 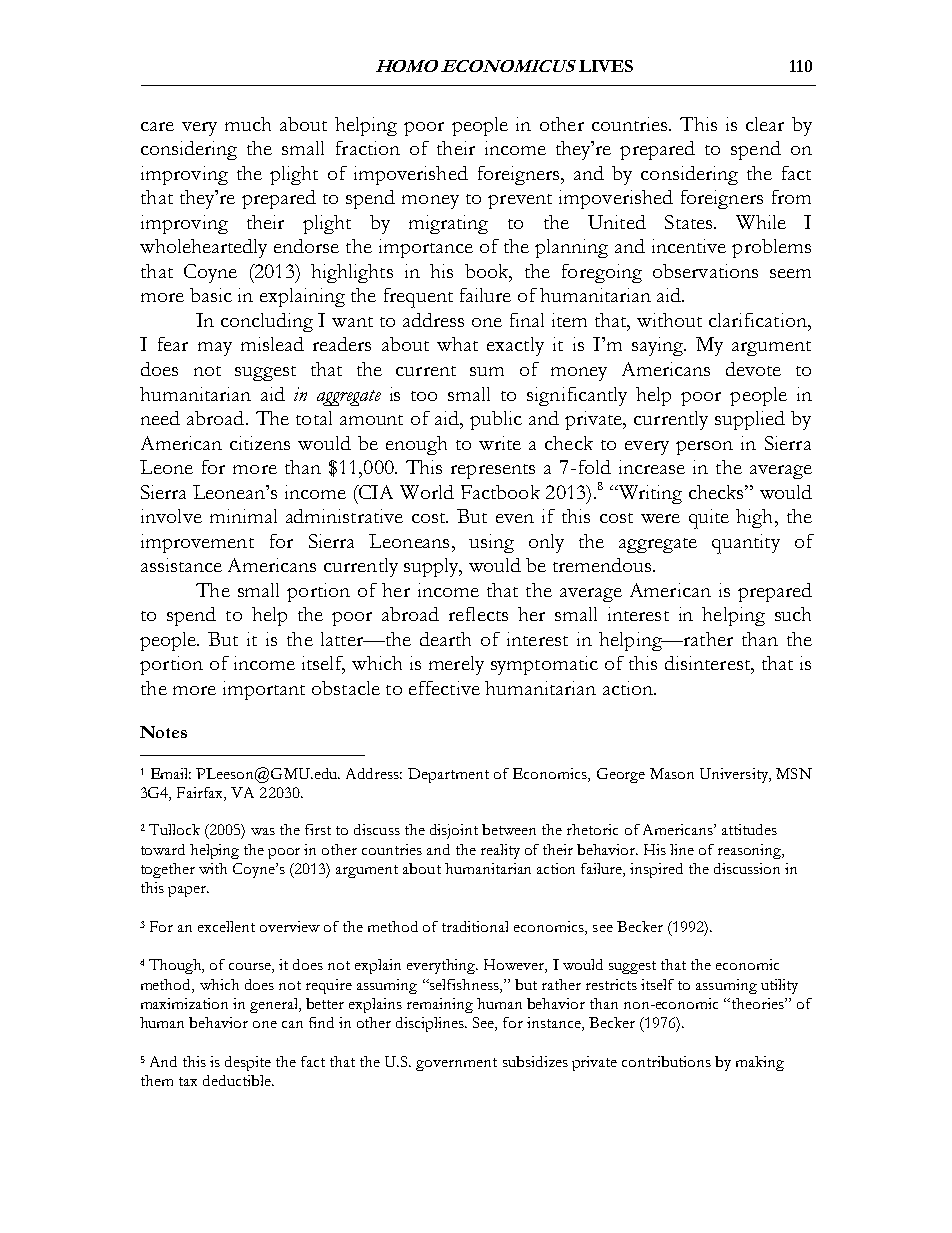 What do you see at coordinates (793, 614) in the page?
I see `such` at bounding box center [793, 614].
